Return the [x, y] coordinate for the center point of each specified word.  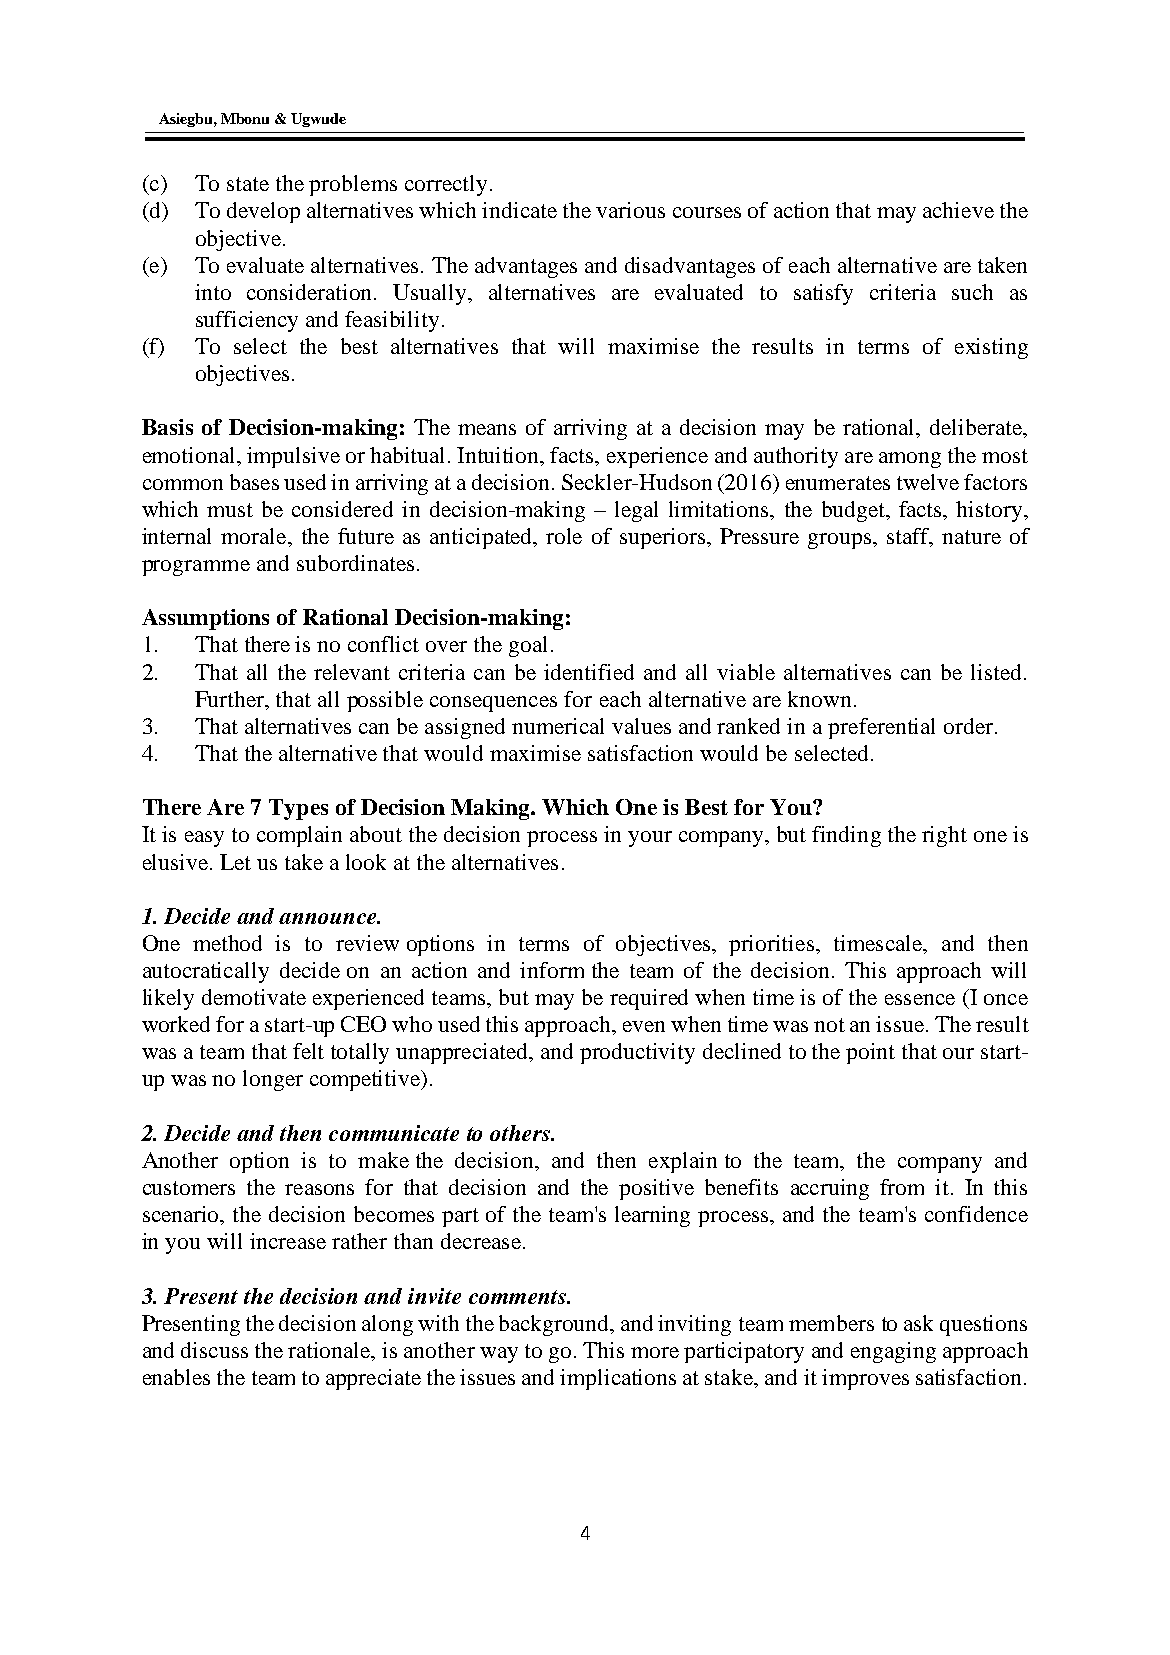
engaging [893, 1352]
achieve [958, 210]
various [630, 210]
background [555, 1325]
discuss [214, 1350]
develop [263, 212]
